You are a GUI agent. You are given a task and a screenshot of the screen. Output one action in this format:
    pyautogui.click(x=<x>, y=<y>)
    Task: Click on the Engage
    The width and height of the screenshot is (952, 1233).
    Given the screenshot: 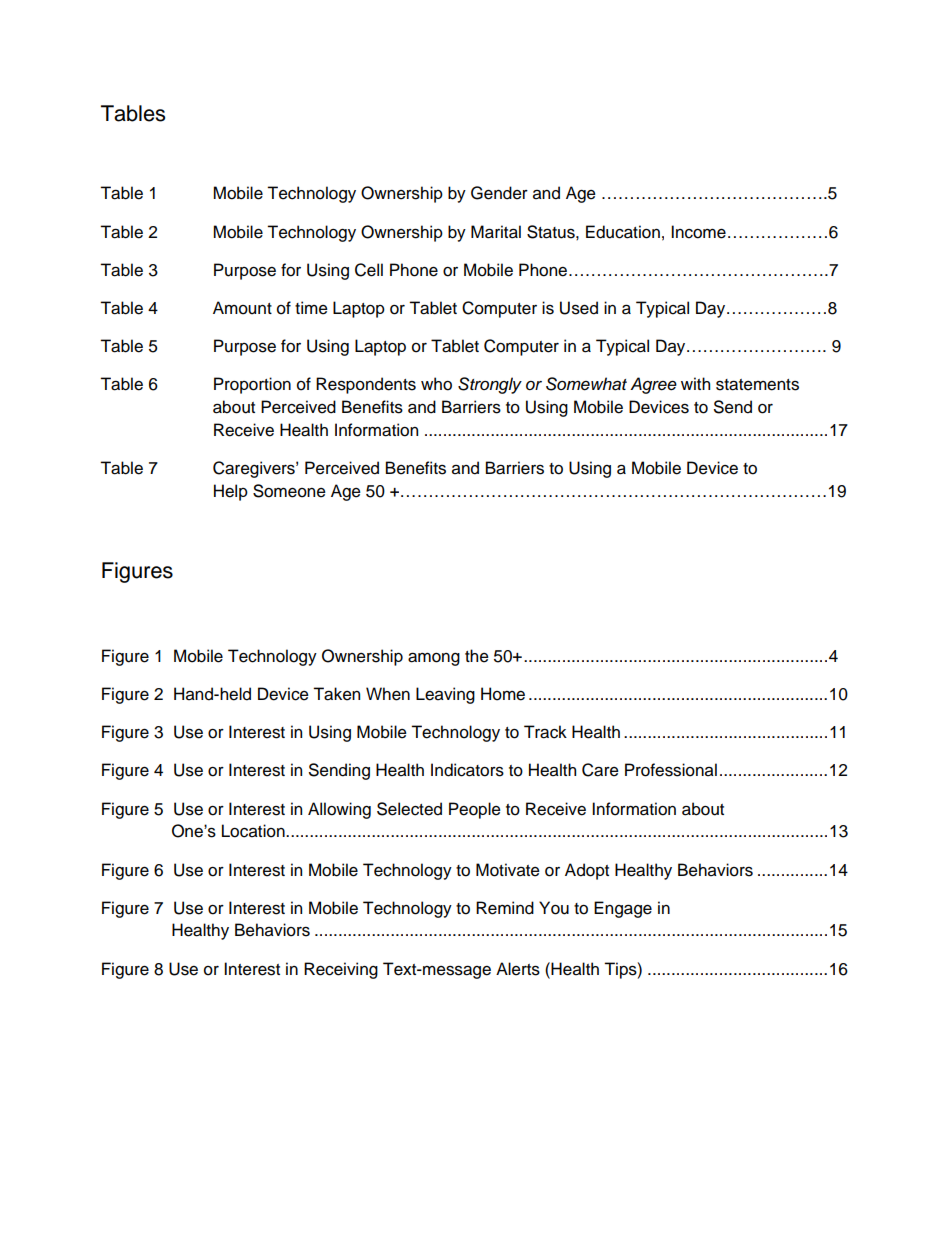 What is the action you would take?
    pyautogui.click(x=623, y=909)
